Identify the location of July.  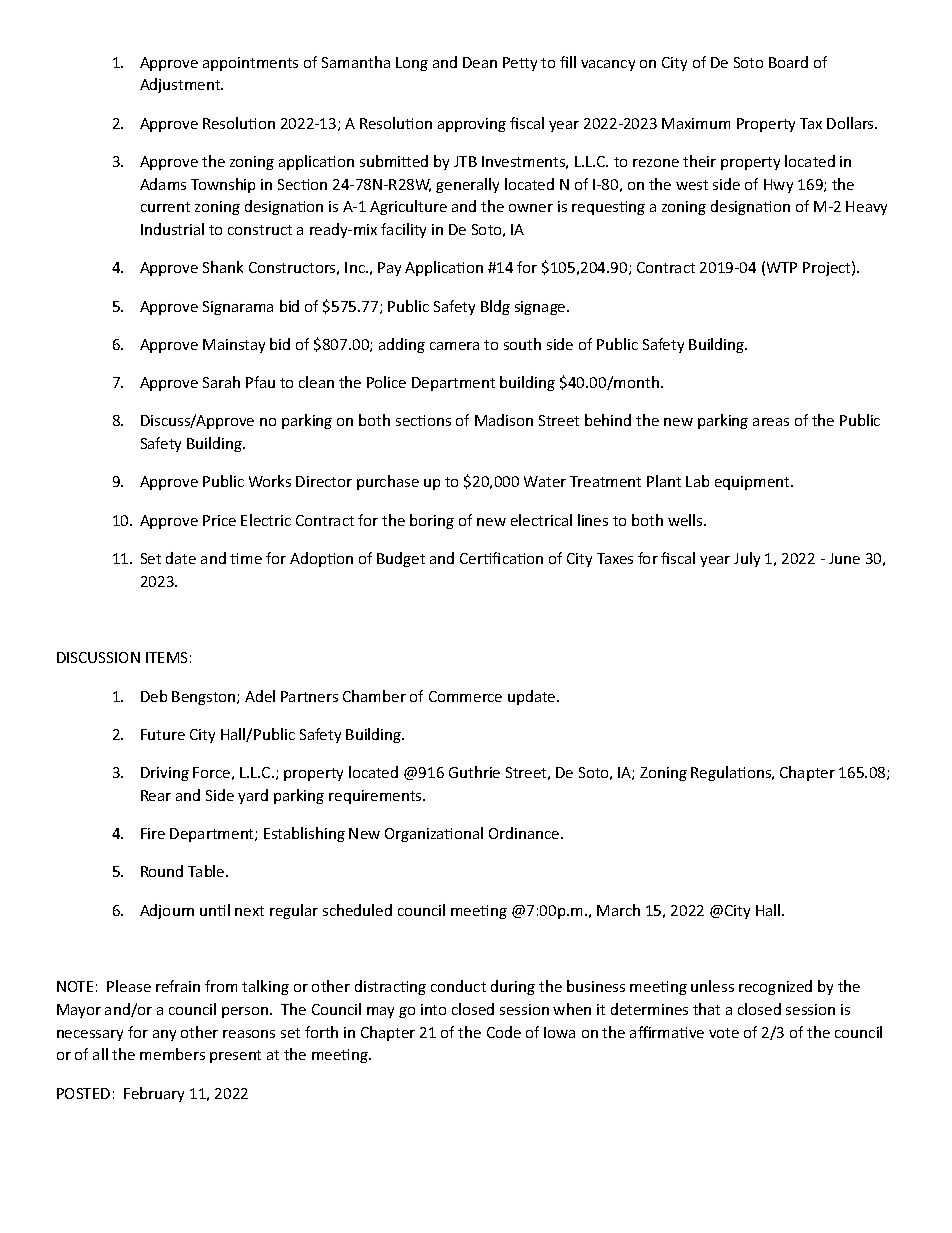
(747, 559).
